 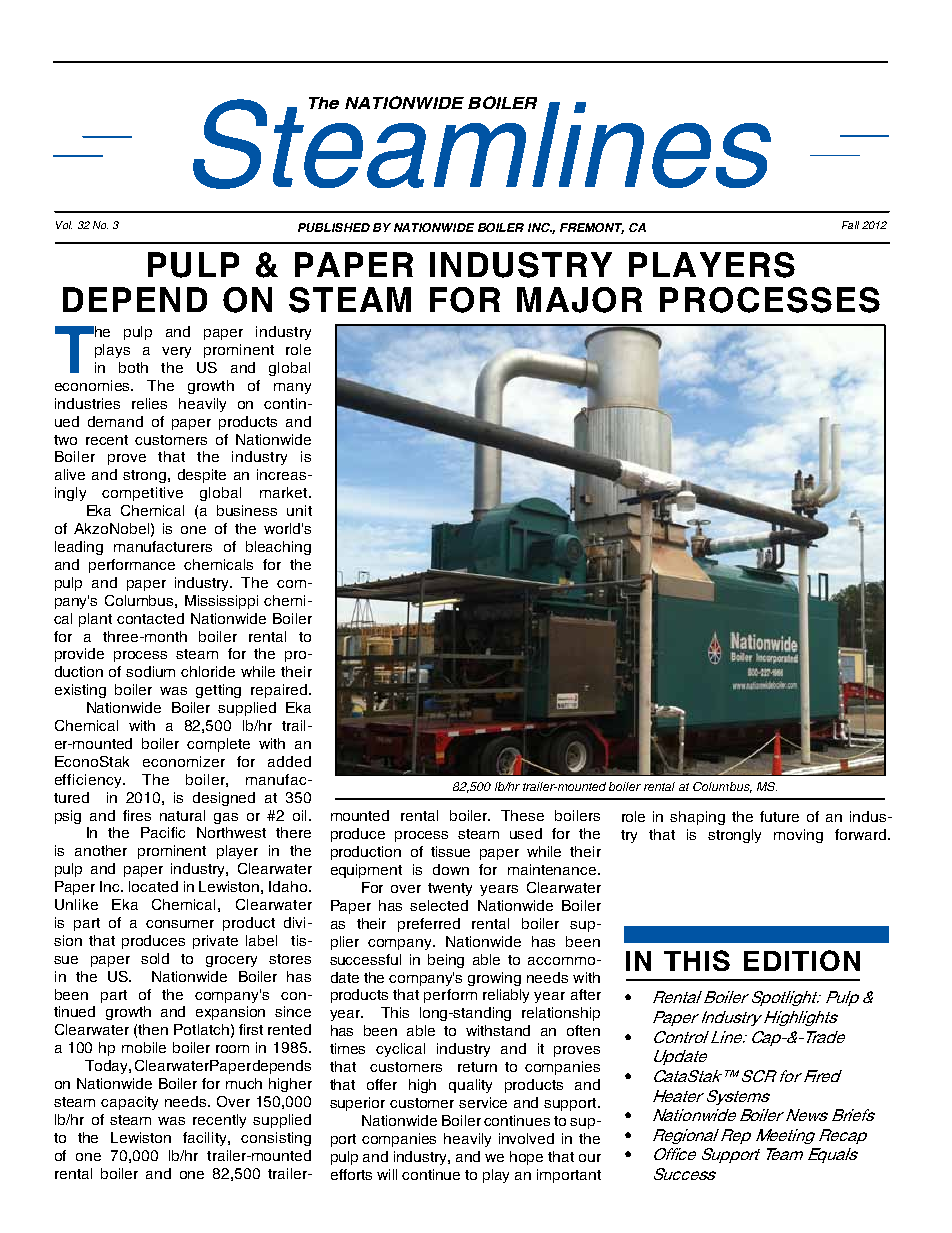 I want to click on facility, so click(x=206, y=1139).
